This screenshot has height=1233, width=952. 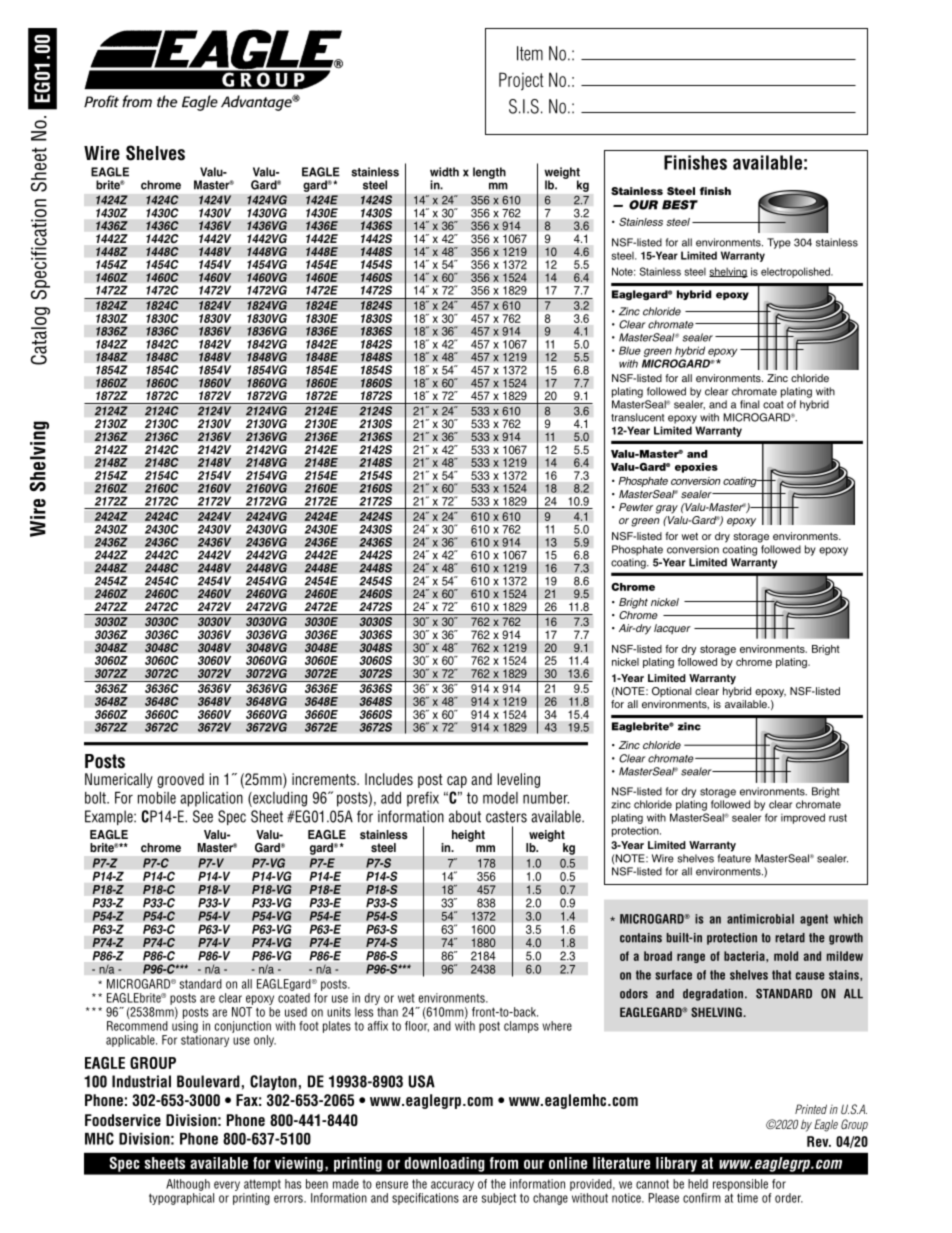 What do you see at coordinates (630, 350) in the screenshot?
I see `Blue` at bounding box center [630, 350].
